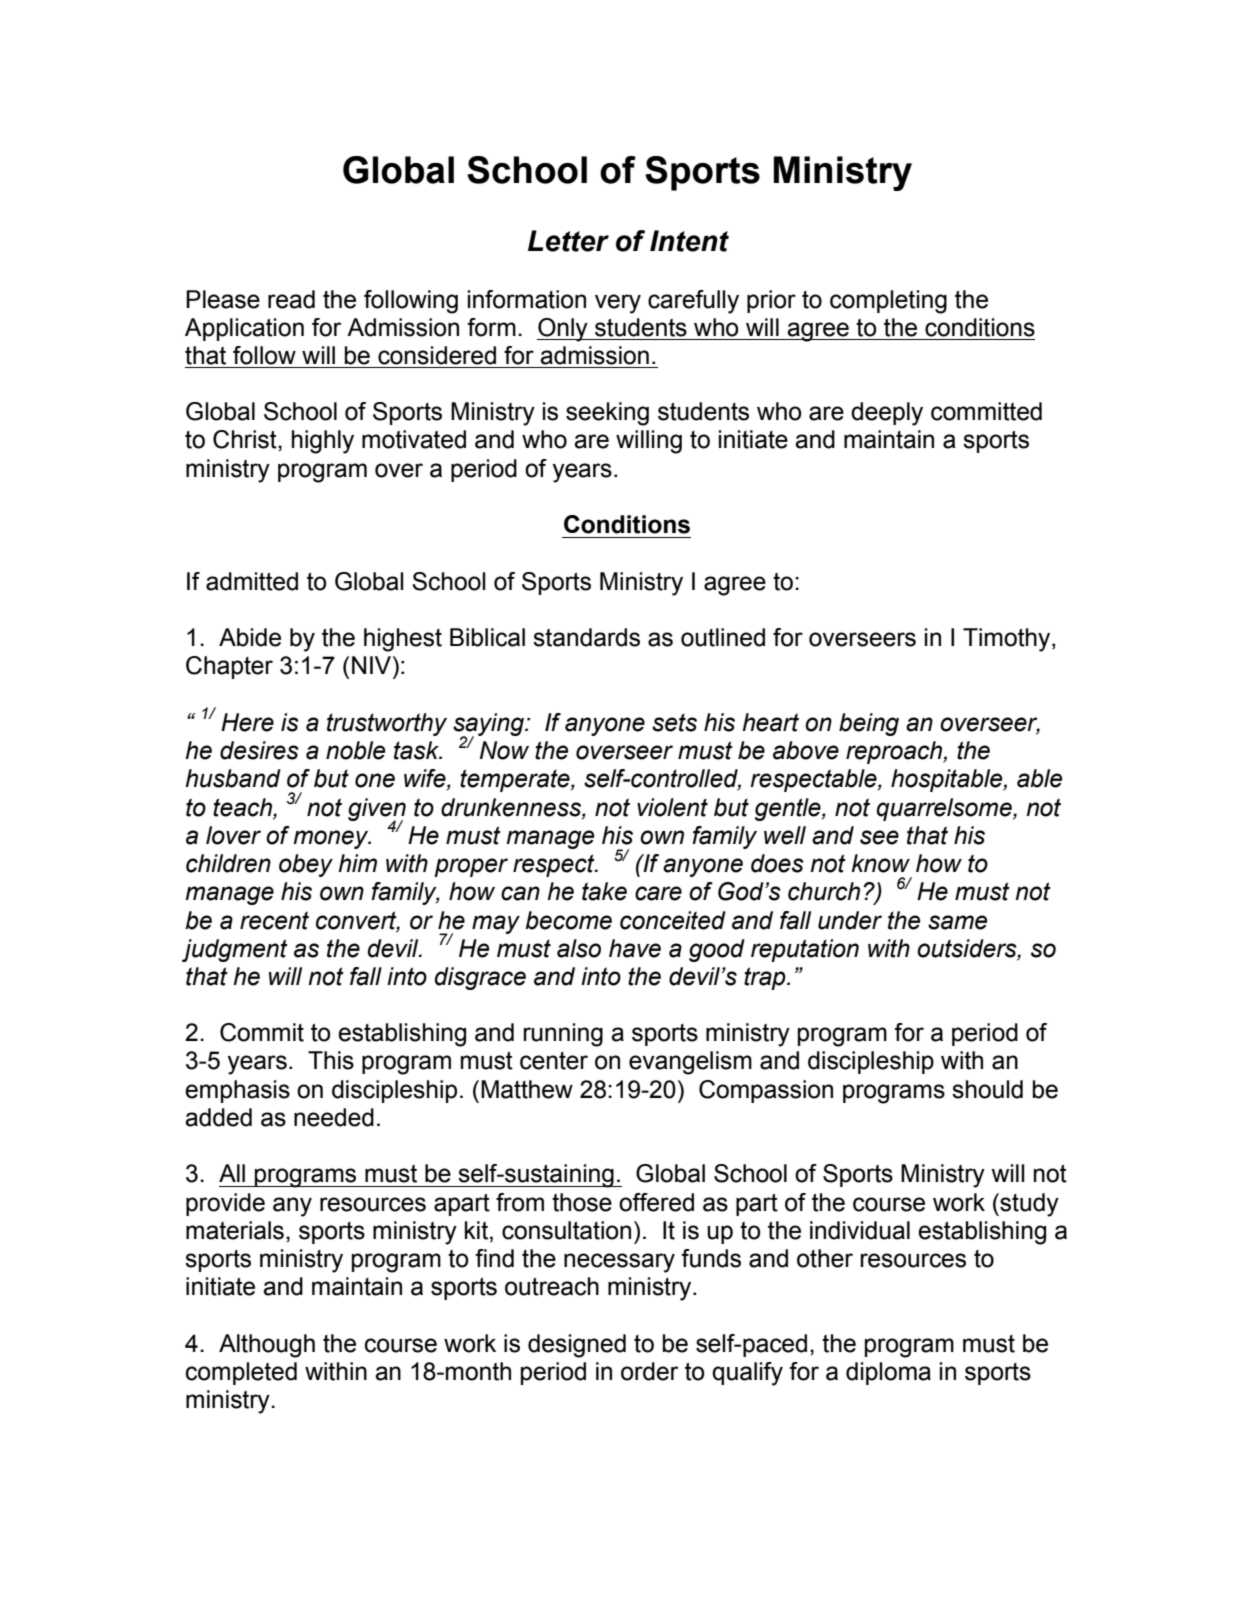 The width and height of the screenshot is (1252, 1620). I want to click on violent, so click(672, 807).
